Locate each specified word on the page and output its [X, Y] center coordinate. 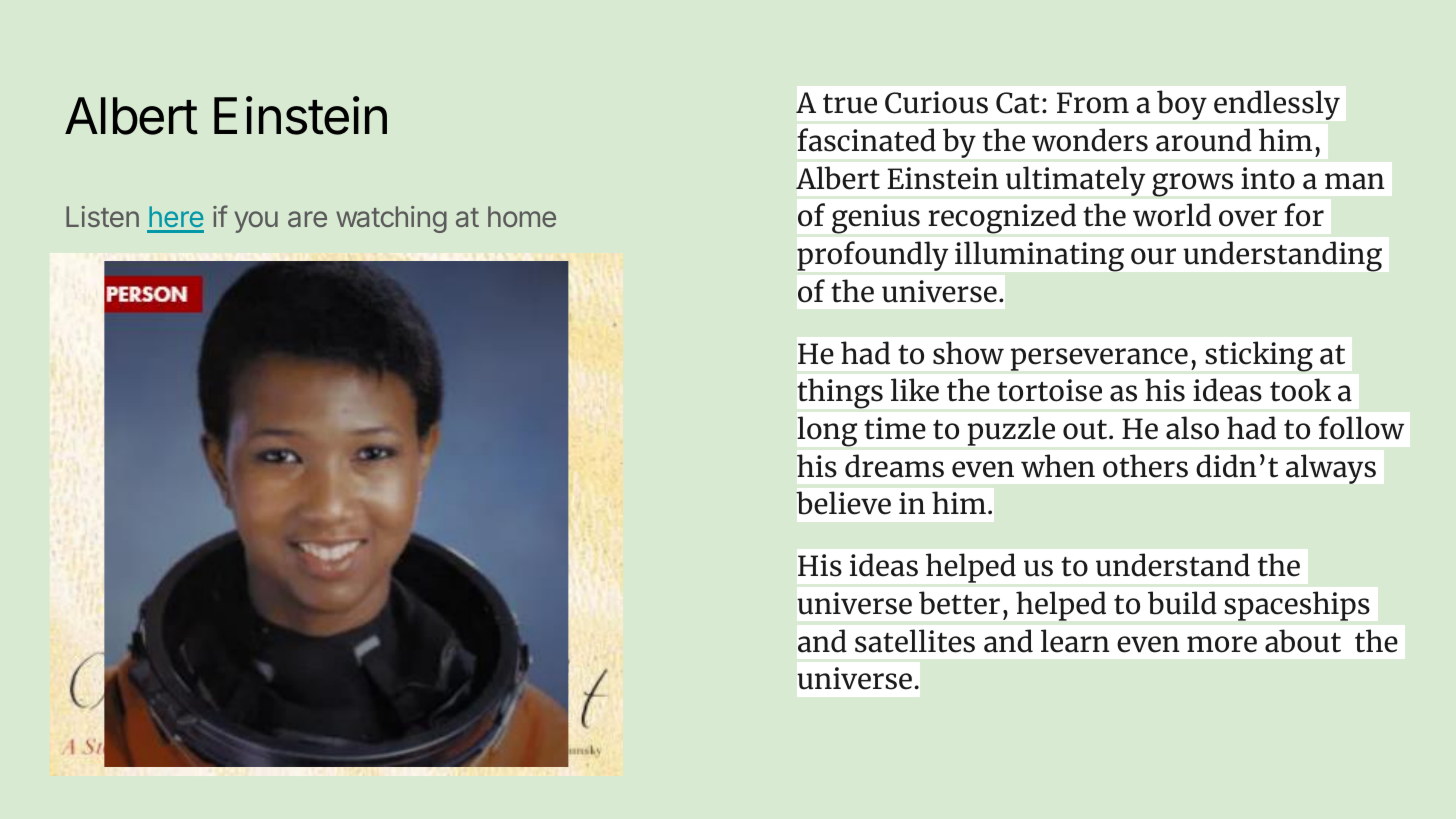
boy [1182, 105]
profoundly [872, 256]
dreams [894, 466]
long [827, 431]
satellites [915, 641]
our [1153, 256]
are [307, 219]
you [256, 222]
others [1145, 466]
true [850, 104]
